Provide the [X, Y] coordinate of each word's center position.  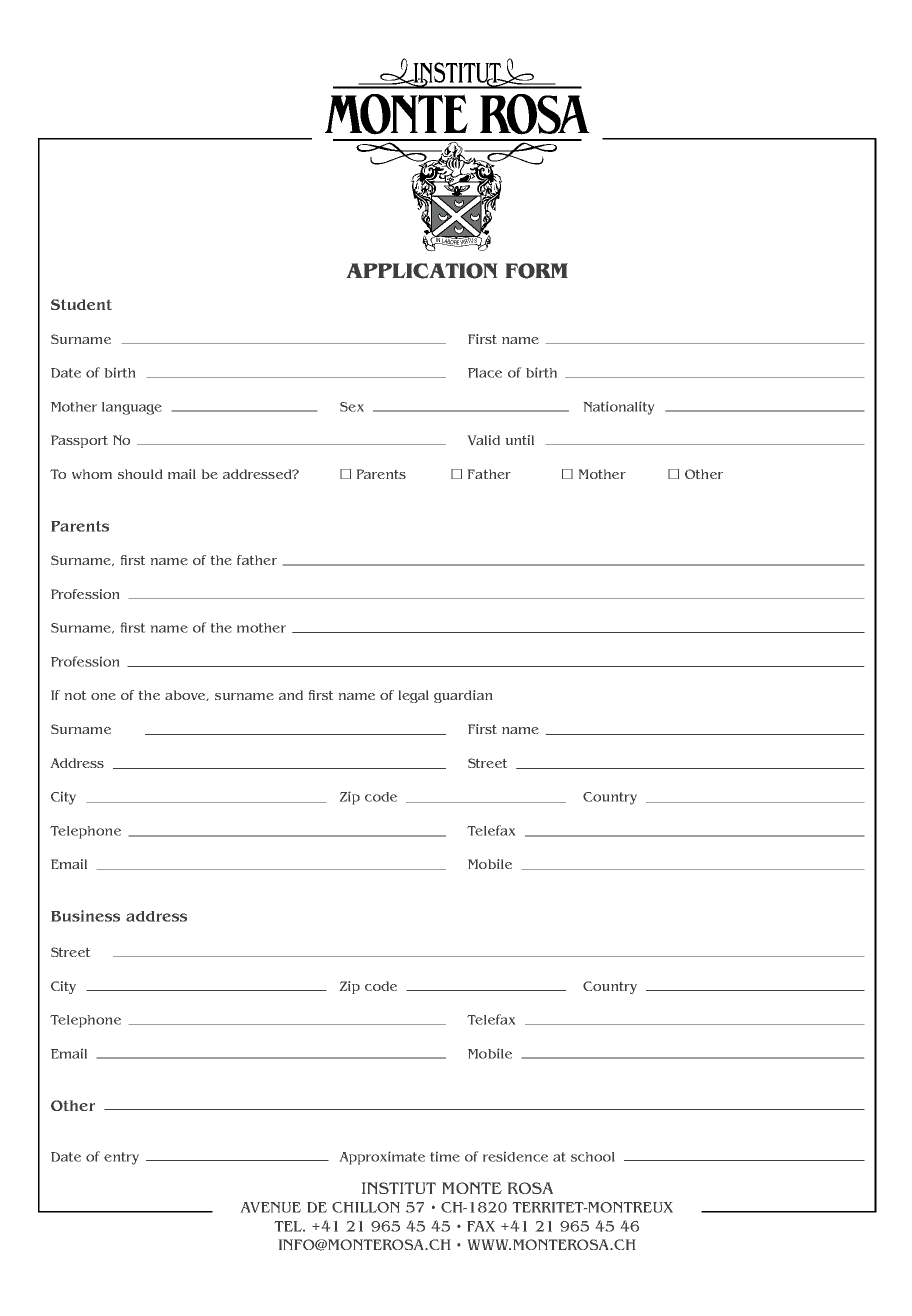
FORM [537, 271]
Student [81, 304]
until [520, 440]
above [186, 695]
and [291, 695]
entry [121, 1158]
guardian [463, 696]
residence [515, 1157]
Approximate [382, 1158]
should [140, 474]
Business [85, 916]
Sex [352, 407]
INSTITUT [399, 1188]
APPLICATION [422, 271]
